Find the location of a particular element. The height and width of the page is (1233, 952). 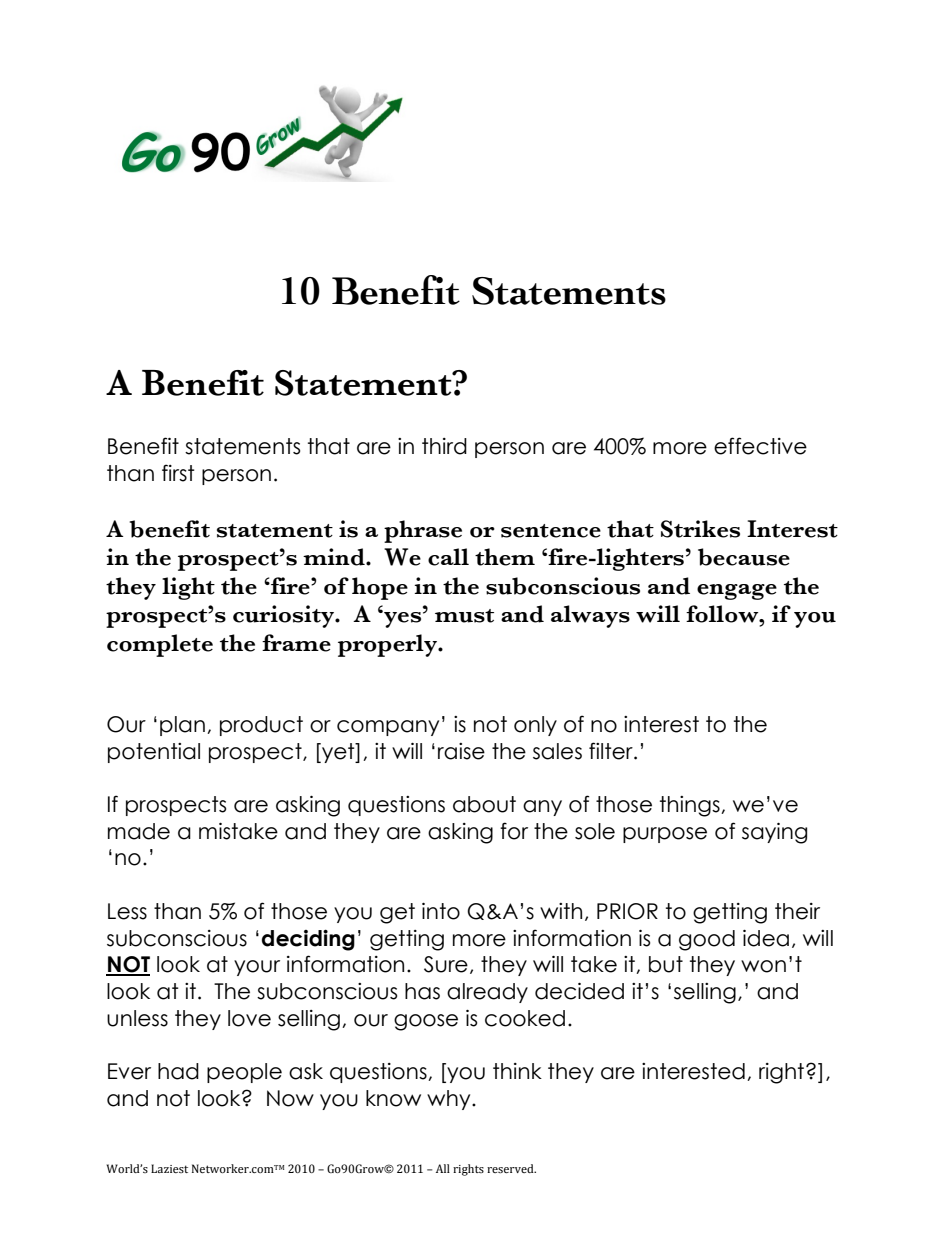

things is located at coordinates (691, 806).
